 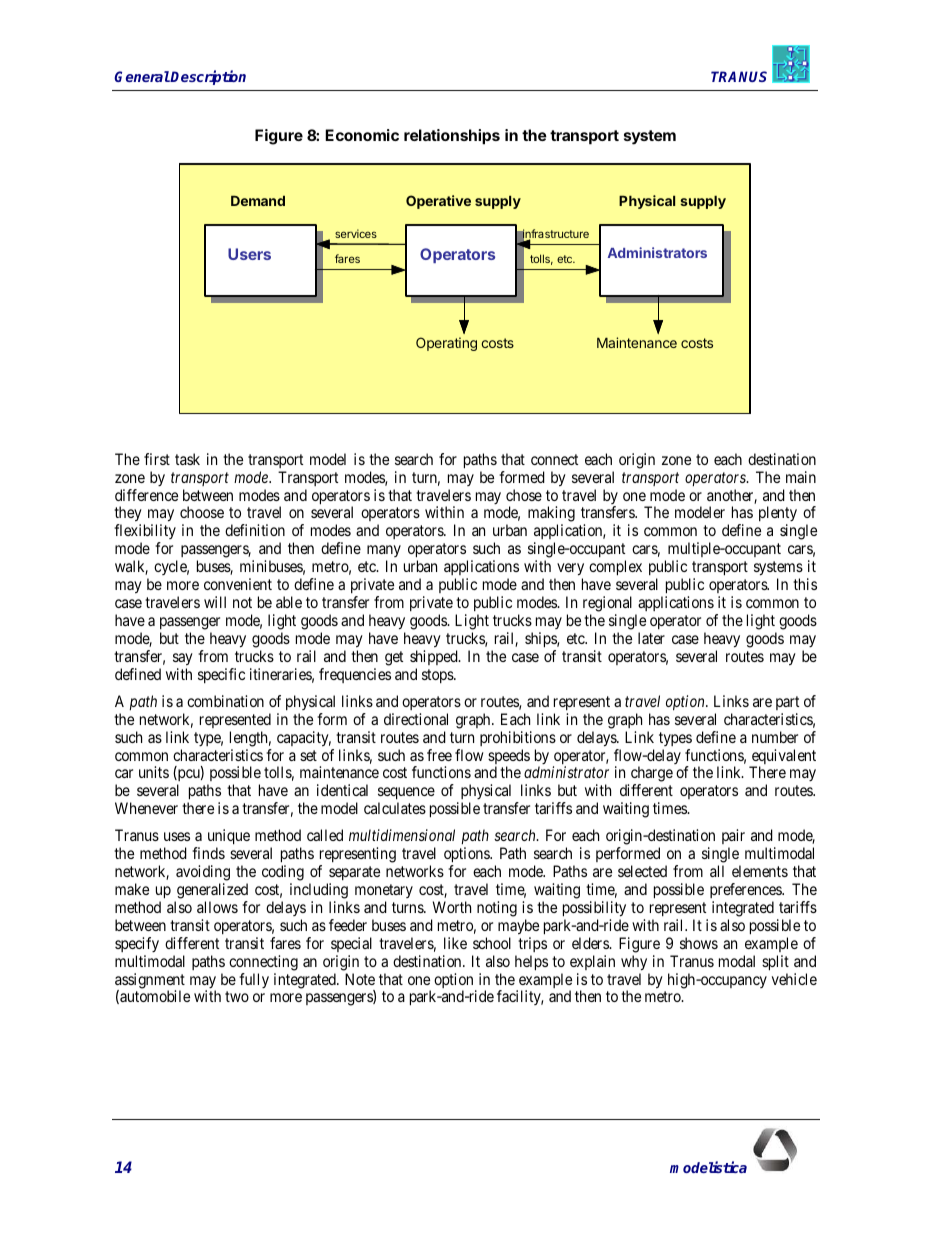 I want to click on chose, so click(x=524, y=495).
